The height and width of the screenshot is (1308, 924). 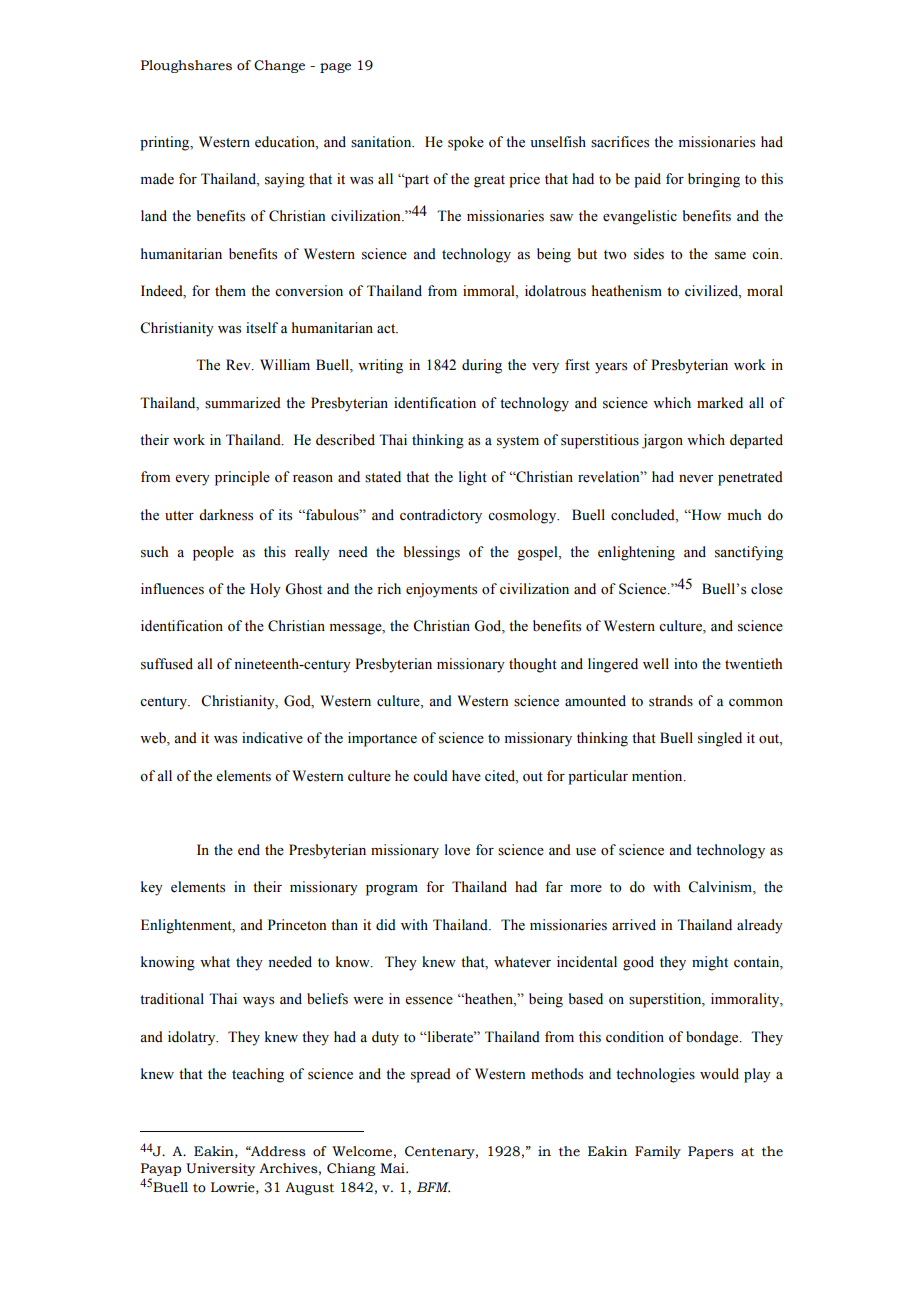 What do you see at coordinates (466, 776) in the screenshot?
I see `have` at bounding box center [466, 776].
